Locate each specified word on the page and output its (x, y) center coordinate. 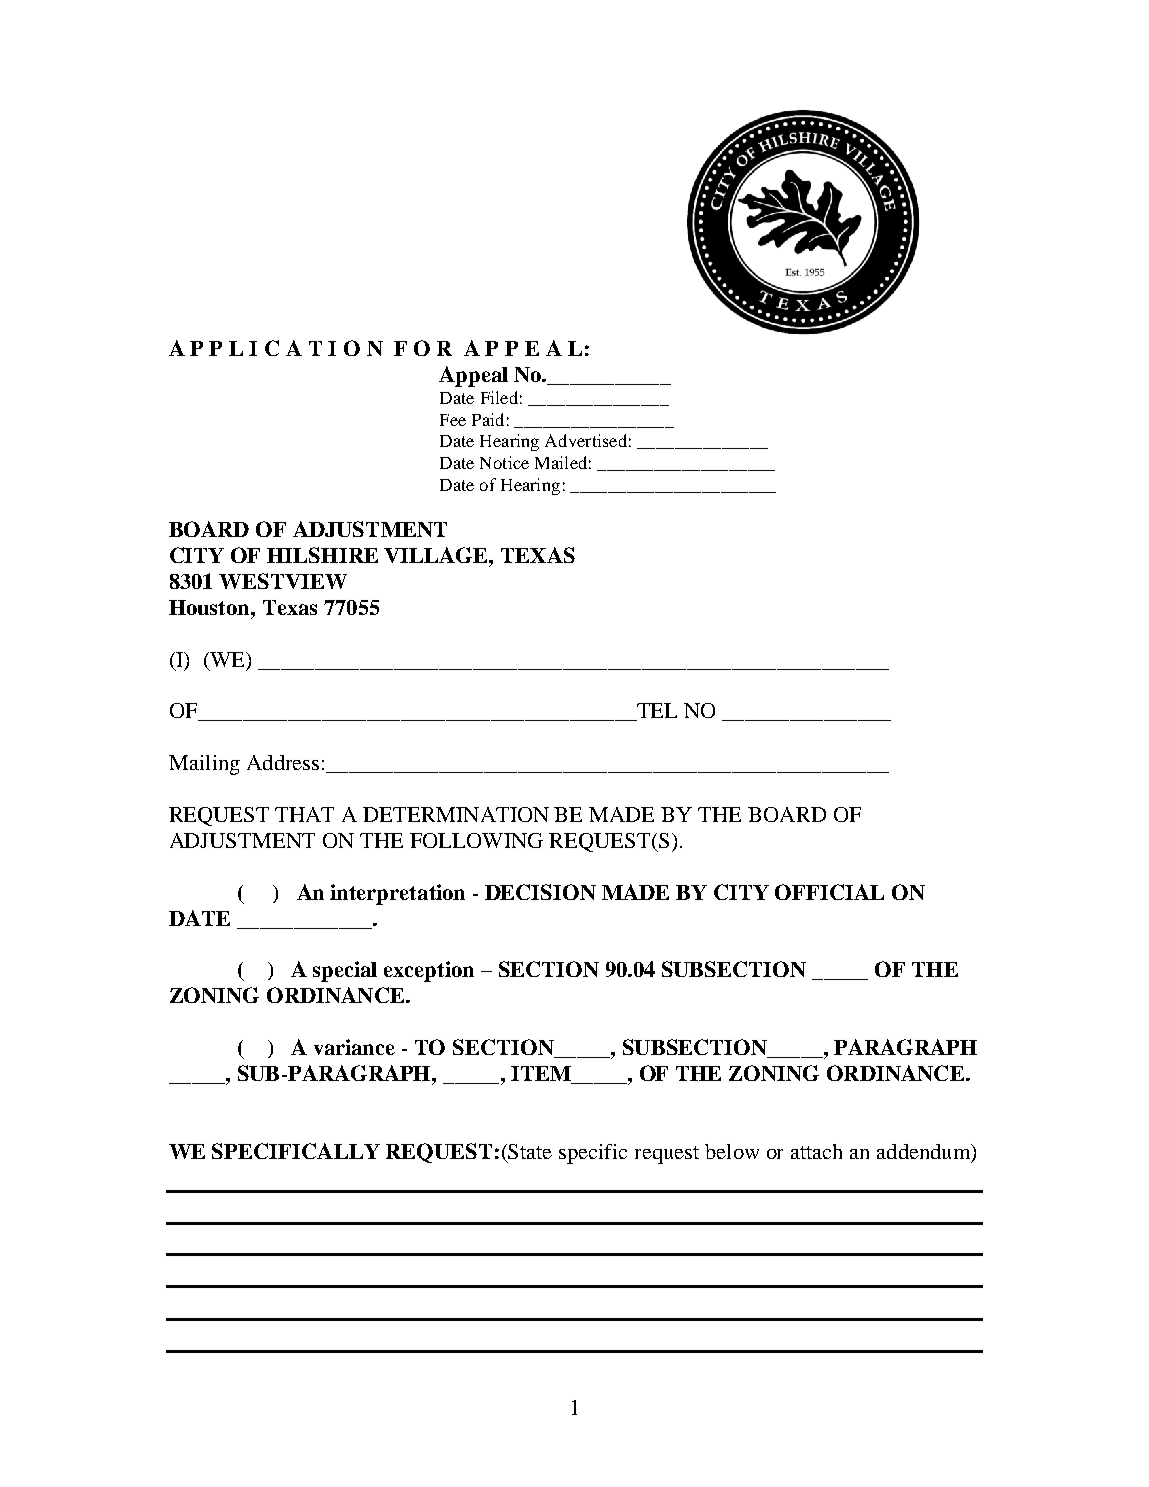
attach (816, 1151)
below (732, 1151)
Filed (499, 397)
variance (354, 1047)
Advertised (586, 440)
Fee (453, 420)
